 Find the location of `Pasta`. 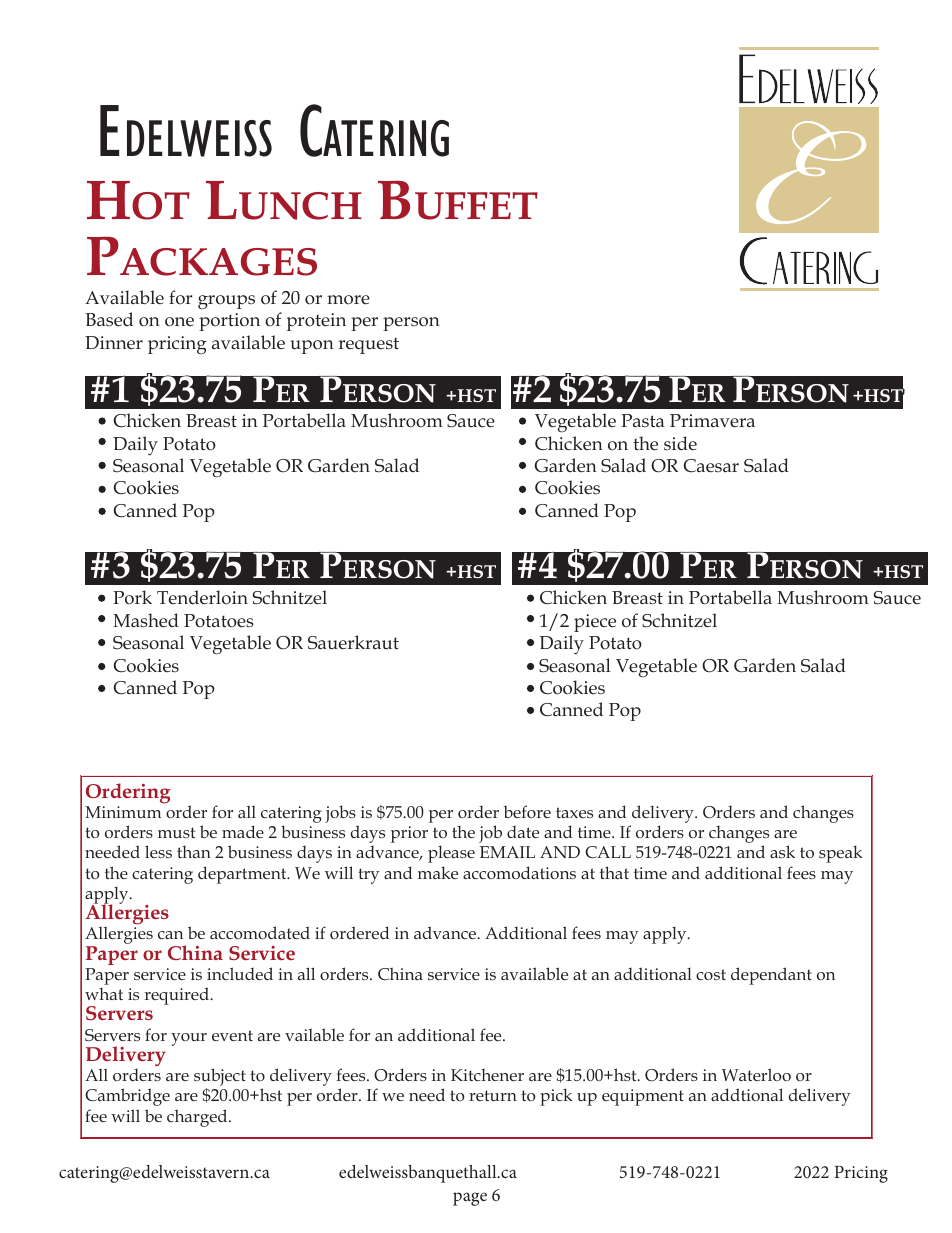

Pasta is located at coordinates (643, 421).
